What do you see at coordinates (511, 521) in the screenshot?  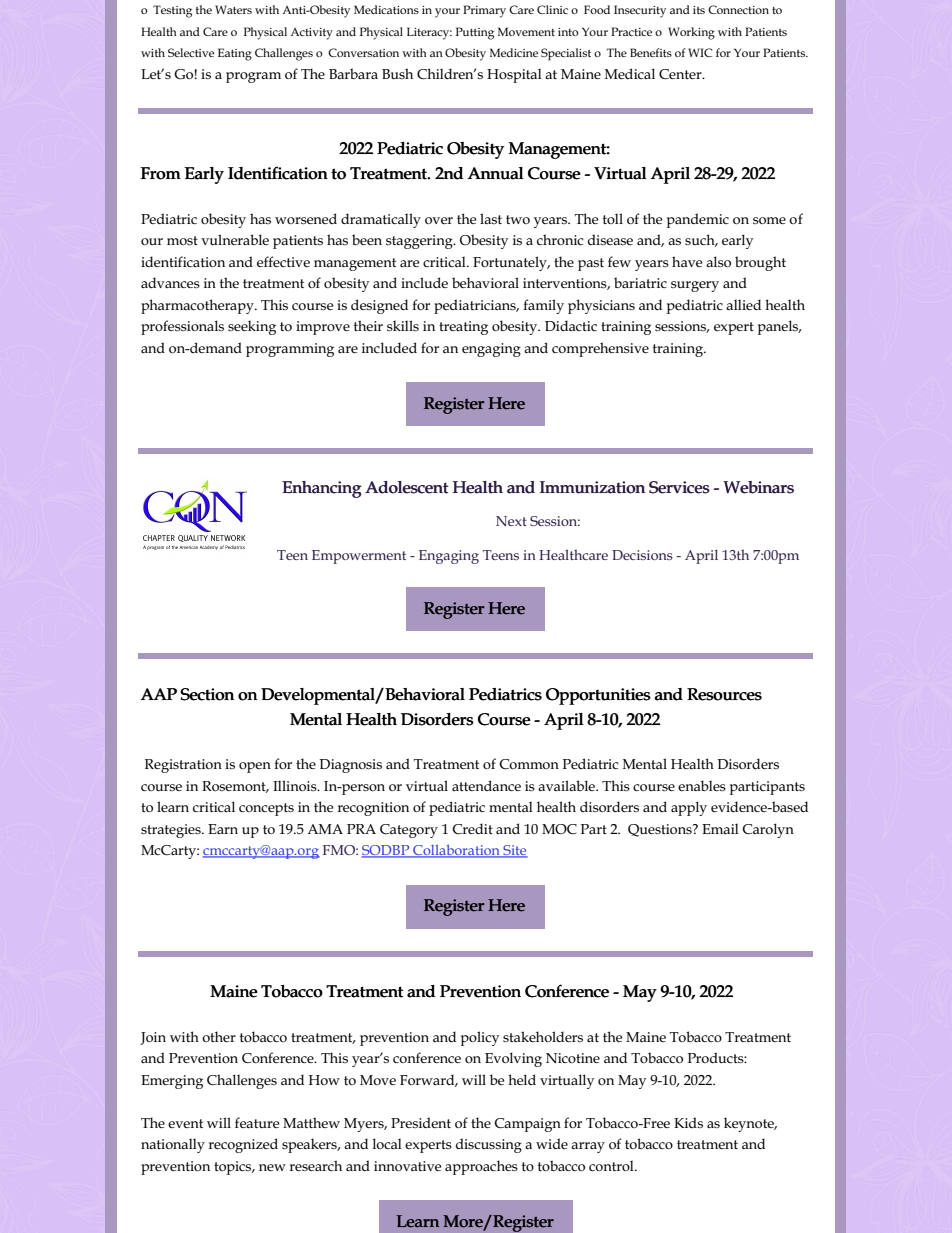 I see `Next` at bounding box center [511, 521].
